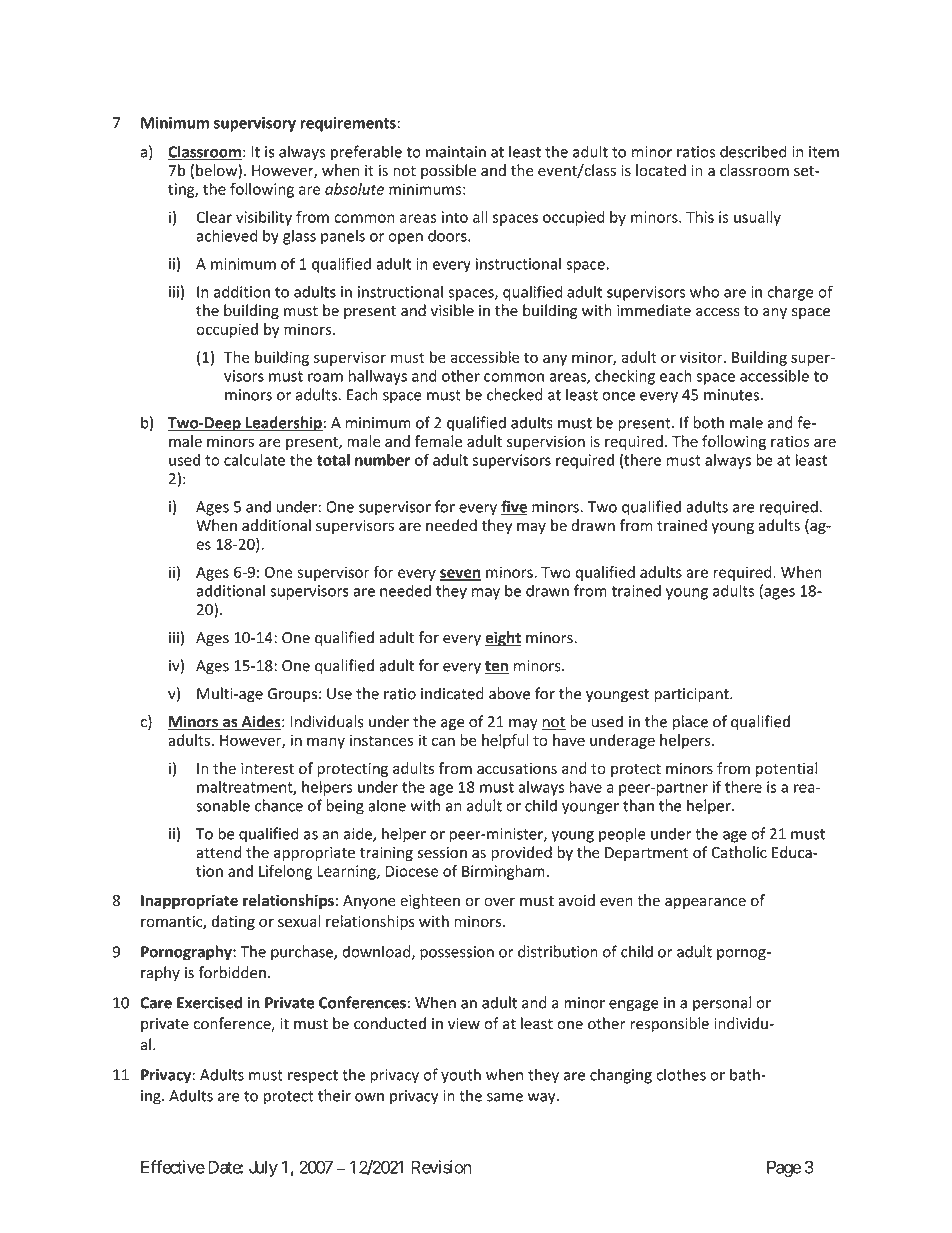  What do you see at coordinates (753, 151) in the screenshot?
I see `described` at bounding box center [753, 151].
